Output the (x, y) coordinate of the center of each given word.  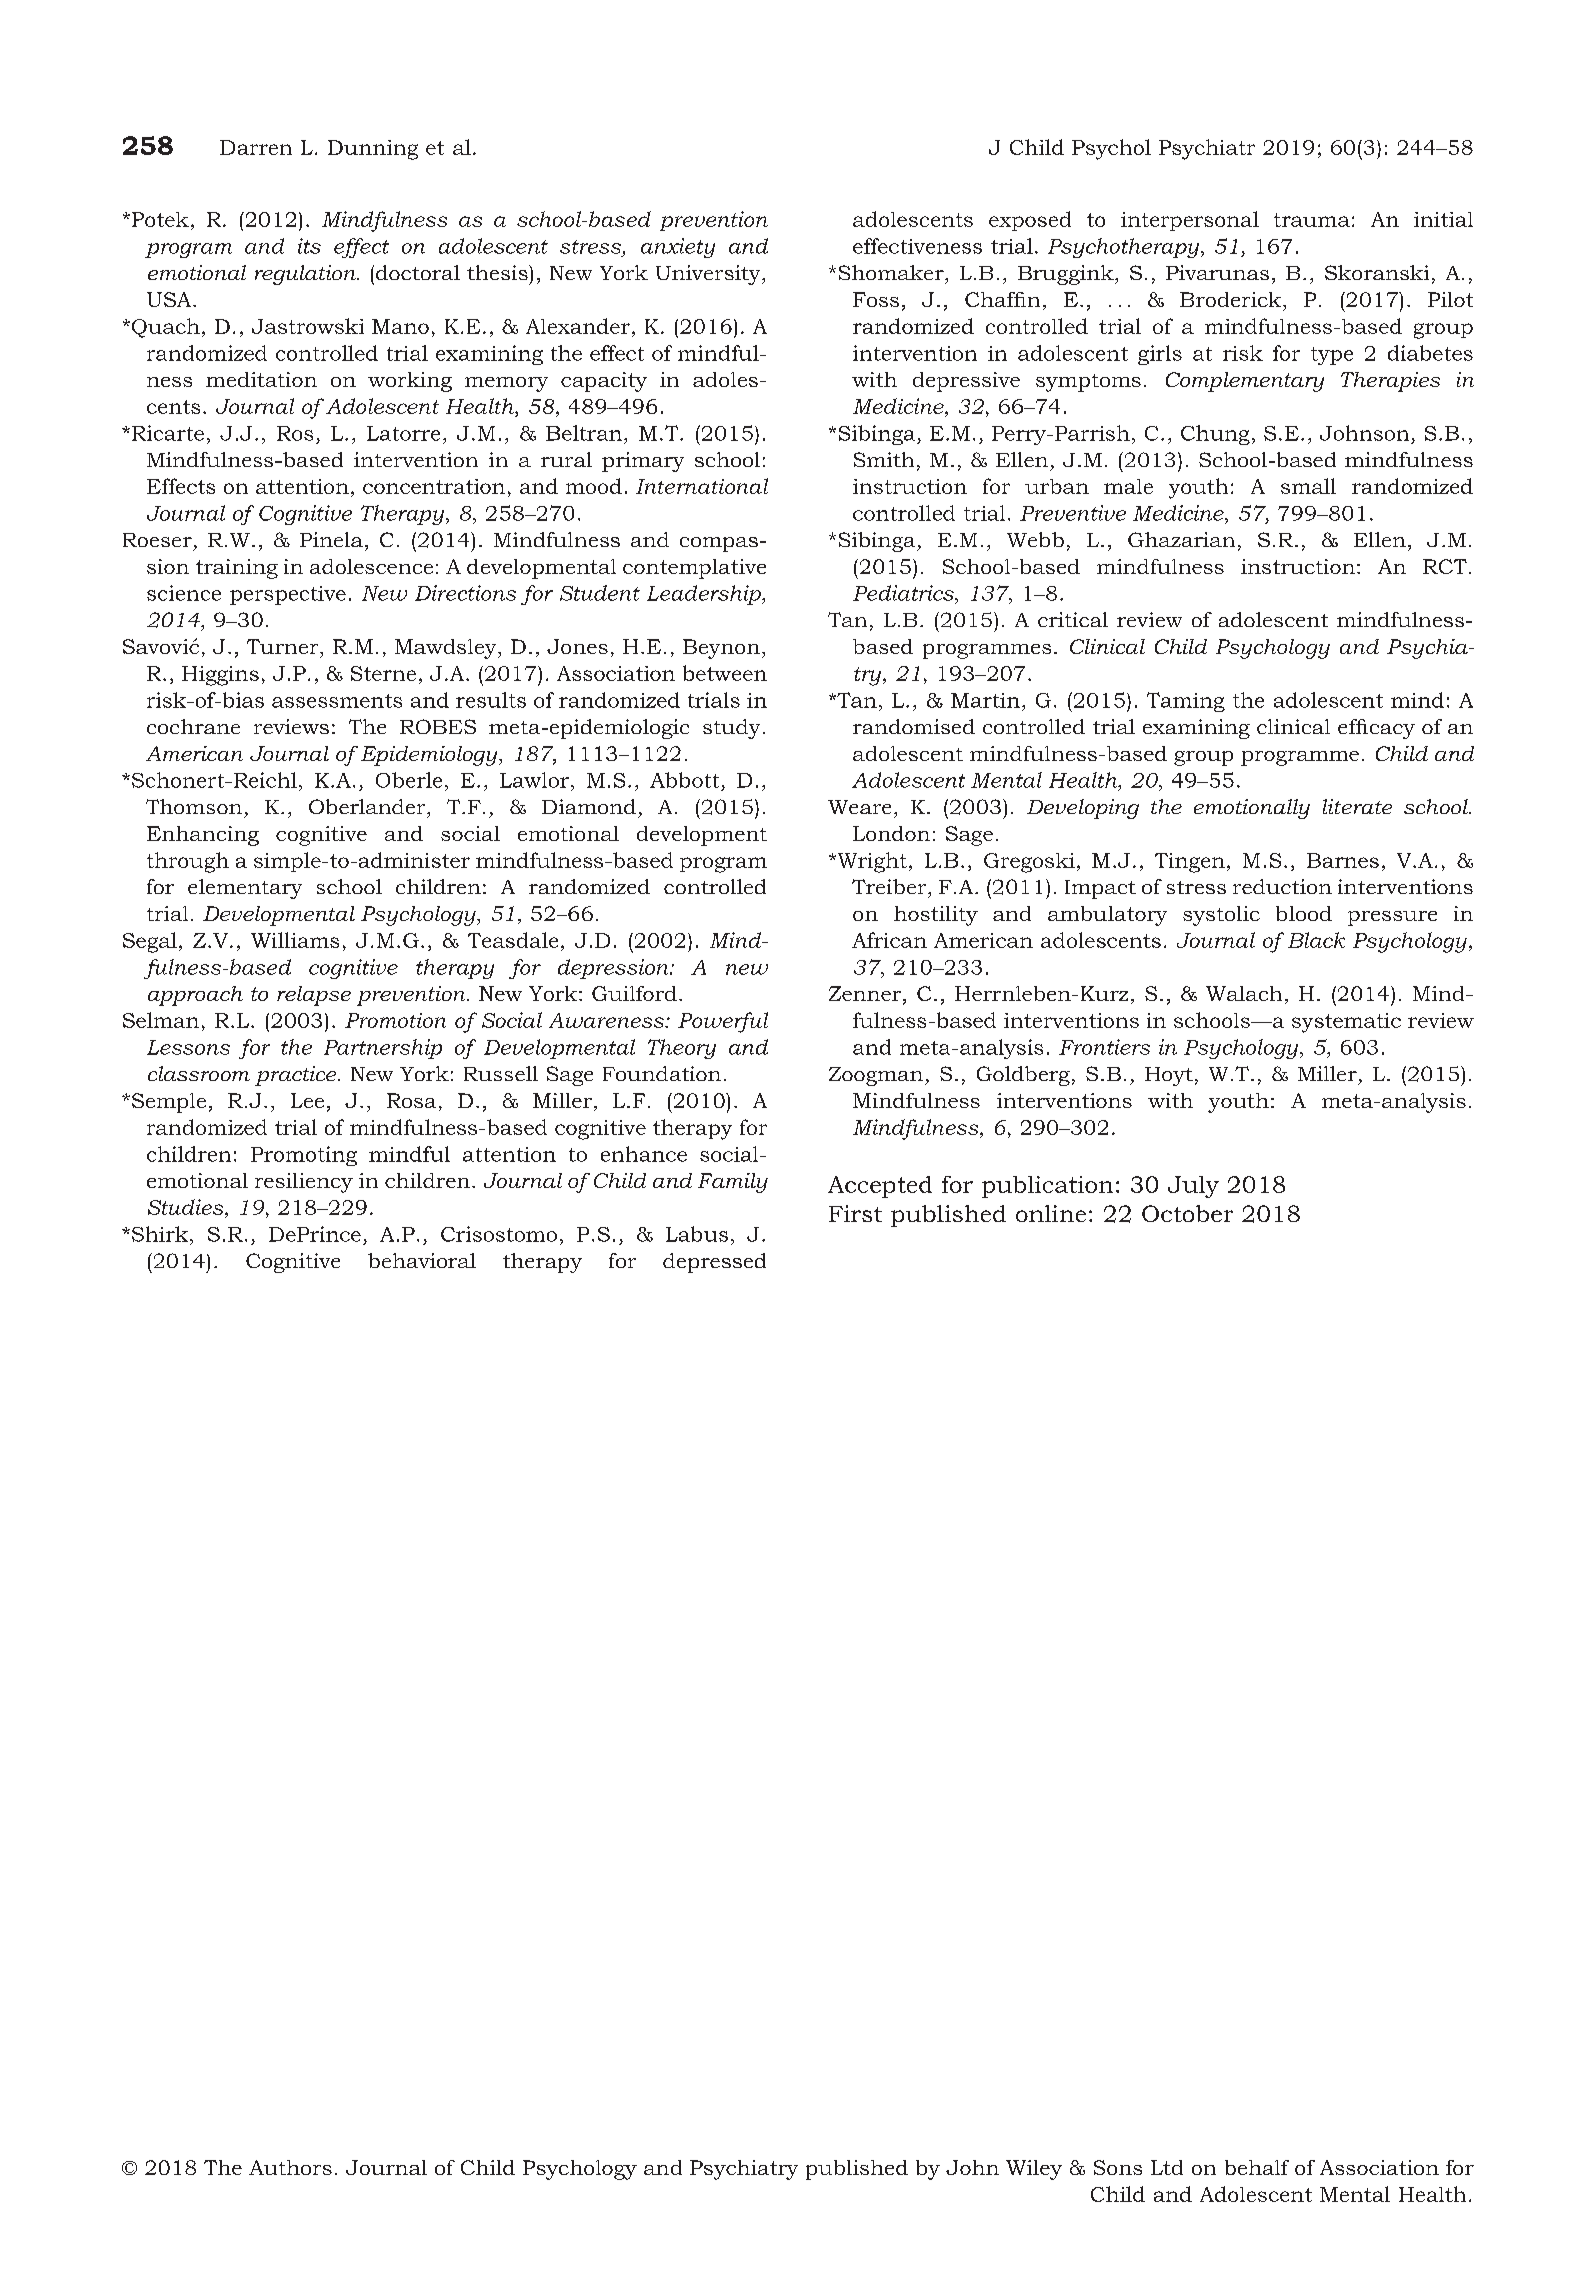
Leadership (705, 595)
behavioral (422, 1260)
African (889, 940)
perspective (288, 595)
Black (1316, 940)
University (709, 275)
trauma (1312, 220)
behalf (1257, 2167)
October (1187, 1213)
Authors (290, 2167)
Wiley (1034, 2170)
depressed (714, 1263)
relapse (314, 996)
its (309, 246)
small (1308, 486)
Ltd (1167, 2167)
